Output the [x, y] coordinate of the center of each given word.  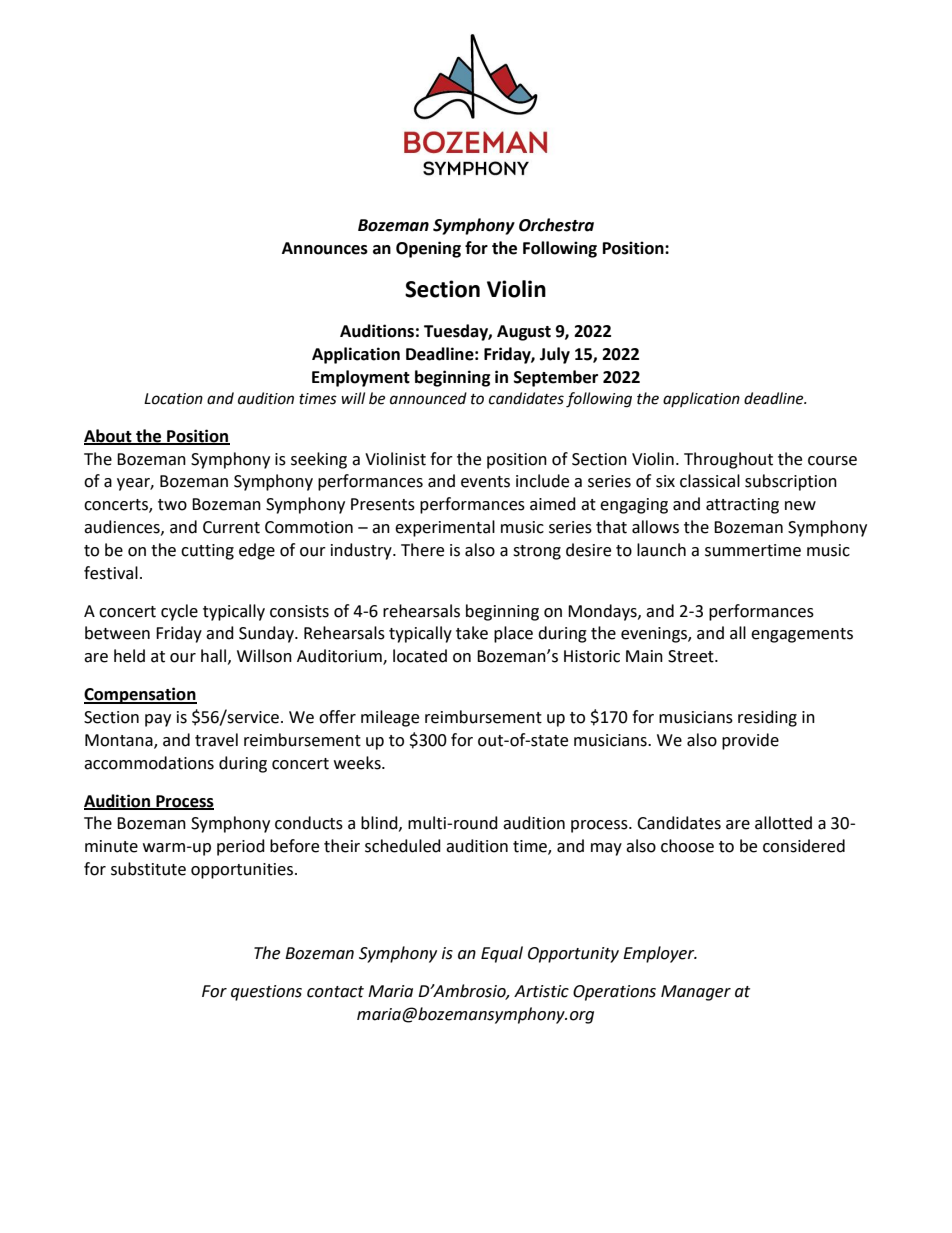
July [555, 355]
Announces [325, 248]
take [472, 633]
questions [266, 993]
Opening [428, 249]
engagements [802, 635]
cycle [179, 612]
